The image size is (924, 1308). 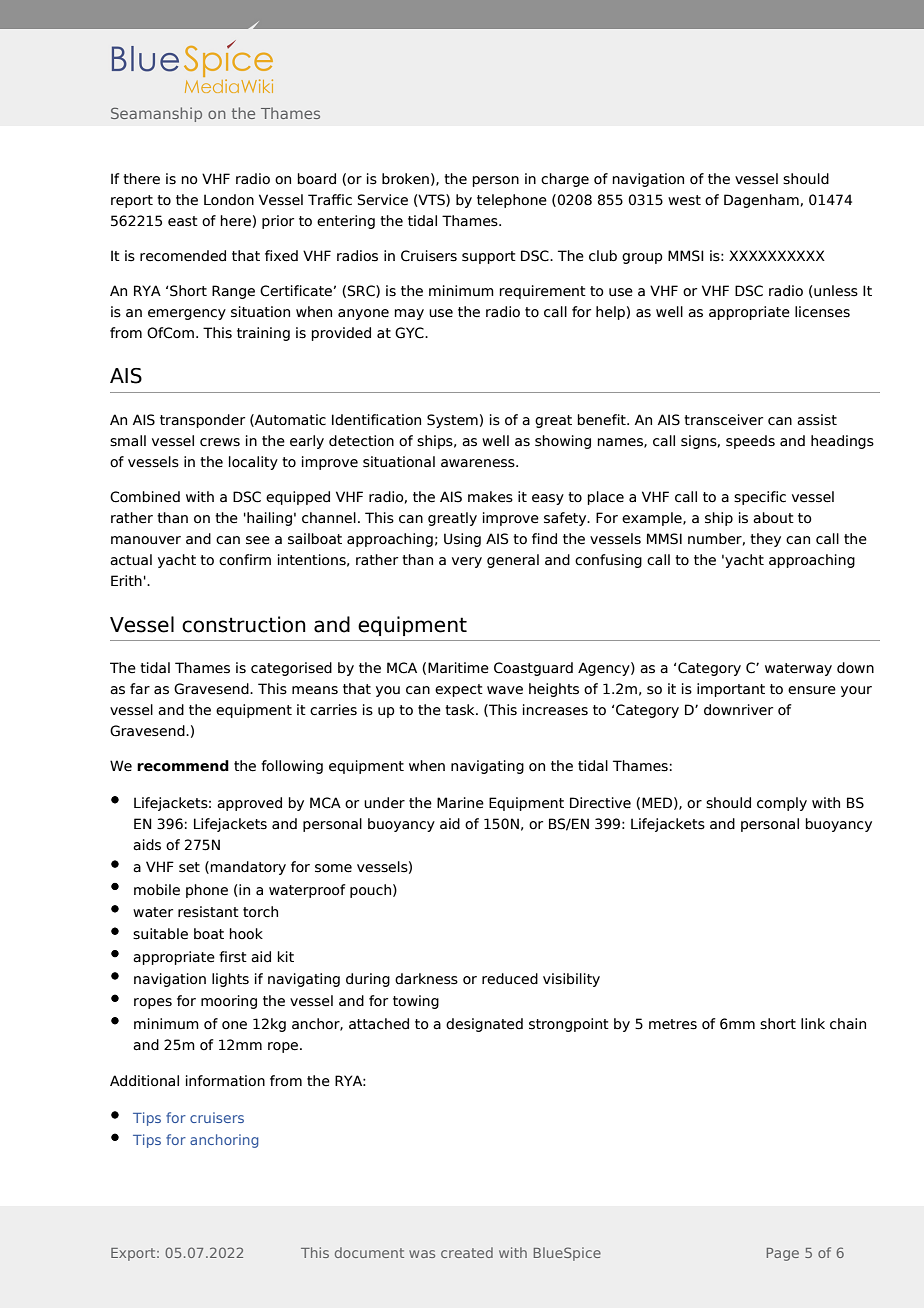 I want to click on link, so click(x=813, y=1023).
